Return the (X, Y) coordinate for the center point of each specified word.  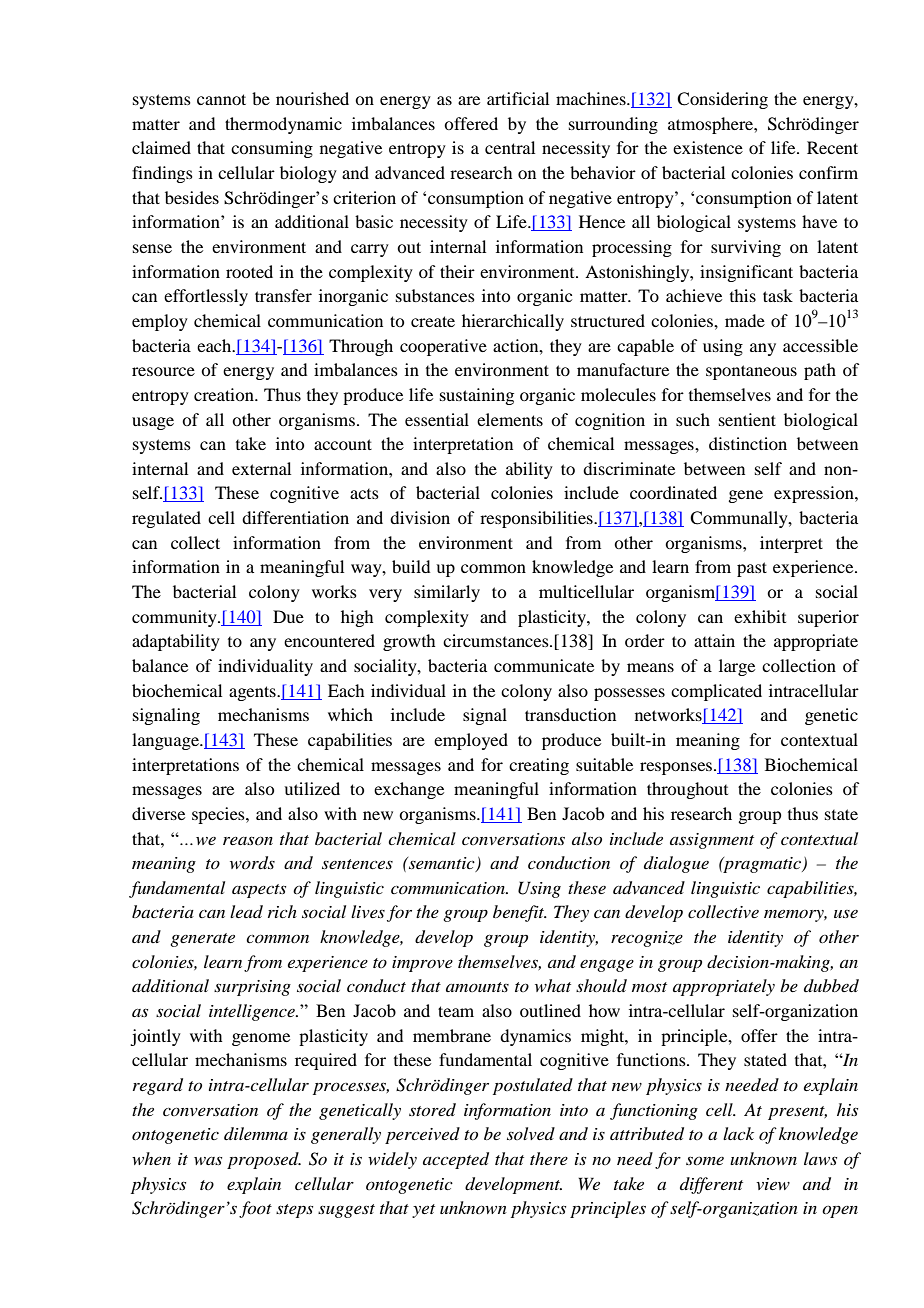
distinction (748, 443)
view (773, 1184)
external (261, 468)
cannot (221, 99)
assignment (712, 841)
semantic (442, 864)
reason (248, 840)
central (510, 147)
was (208, 1160)
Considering (722, 100)
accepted (456, 1160)
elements (510, 419)
